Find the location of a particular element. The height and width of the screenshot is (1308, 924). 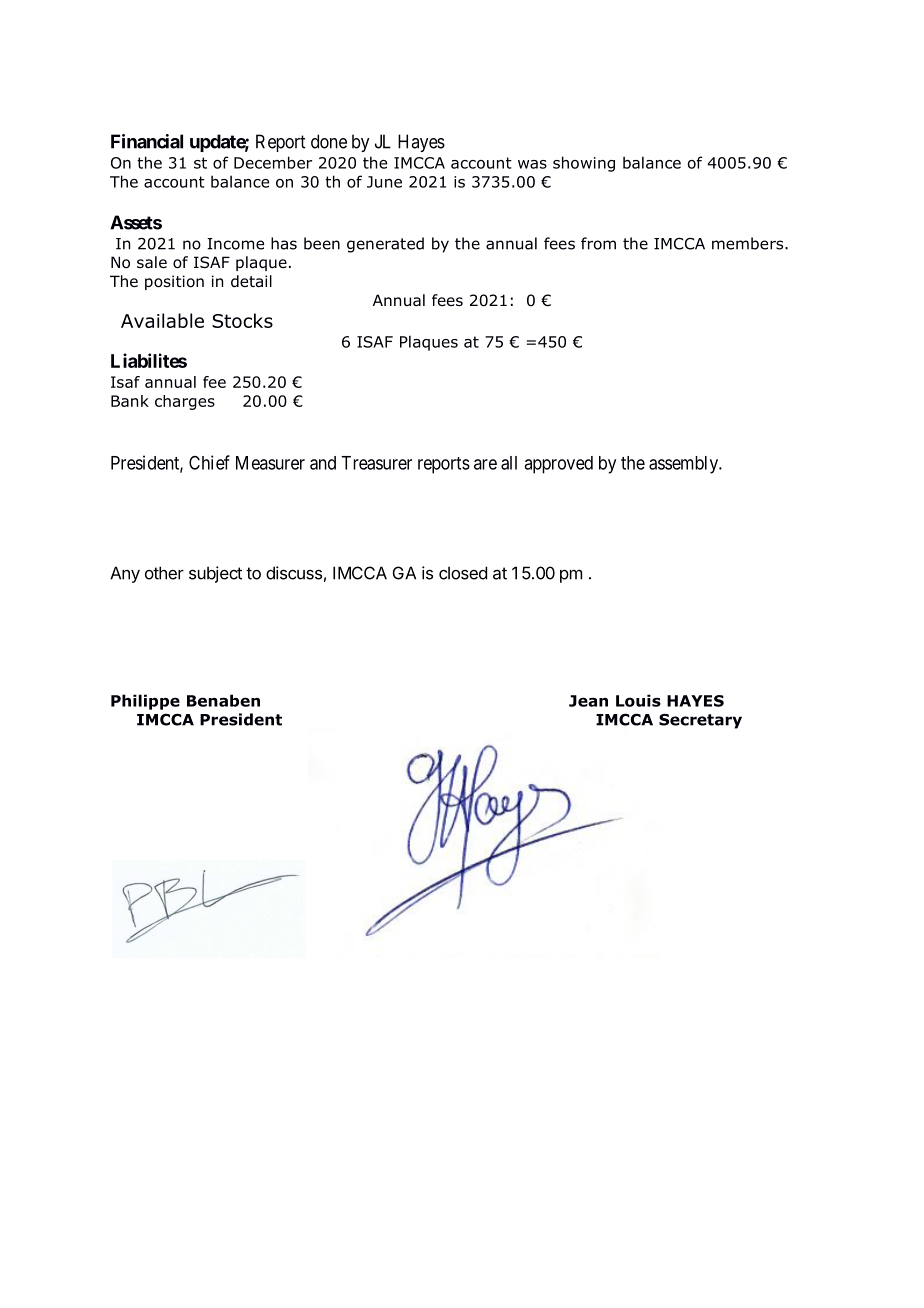

assembly is located at coordinates (684, 465).
